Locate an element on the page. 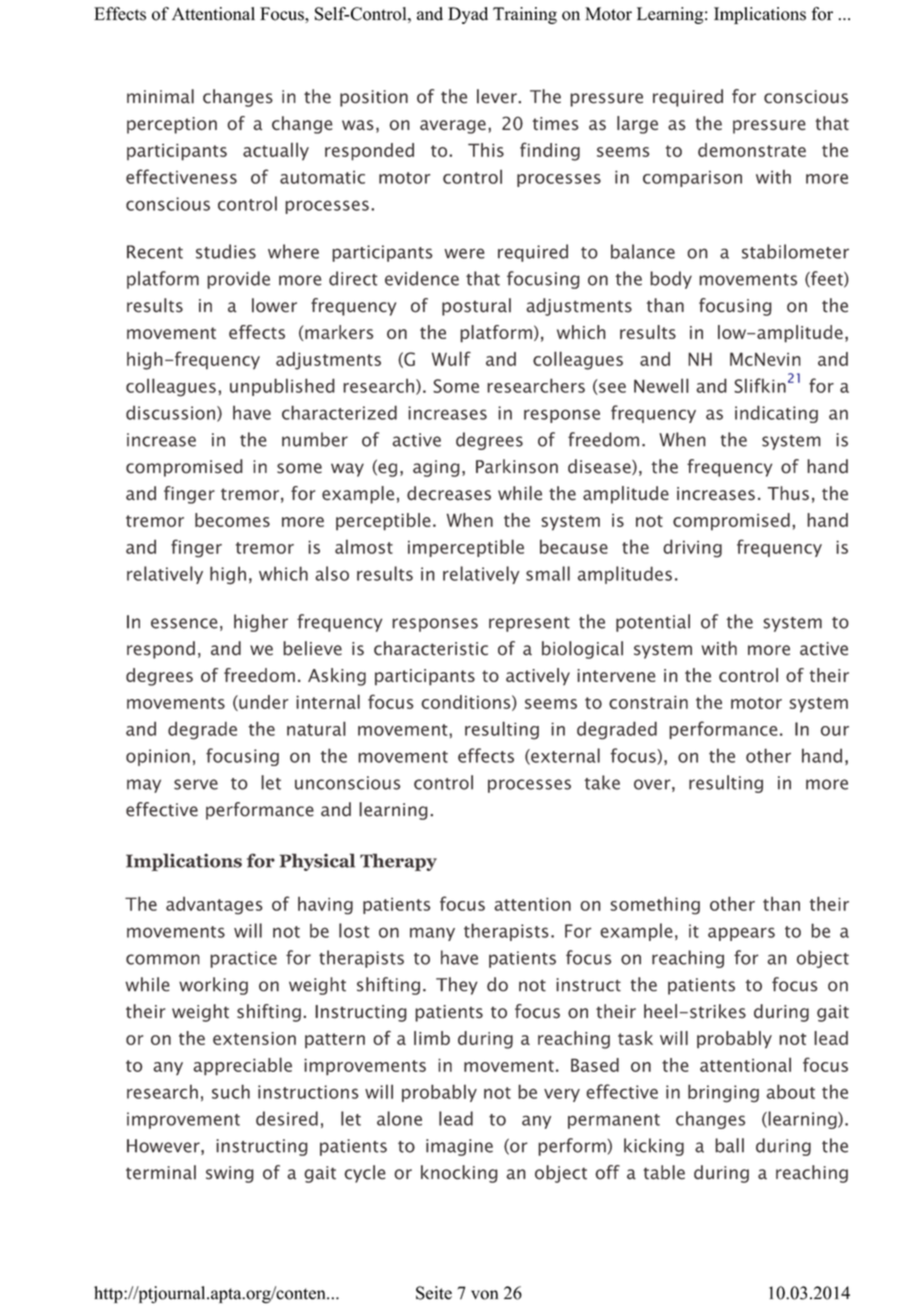 The image size is (924, 1308). minimal is located at coordinates (160, 96).
